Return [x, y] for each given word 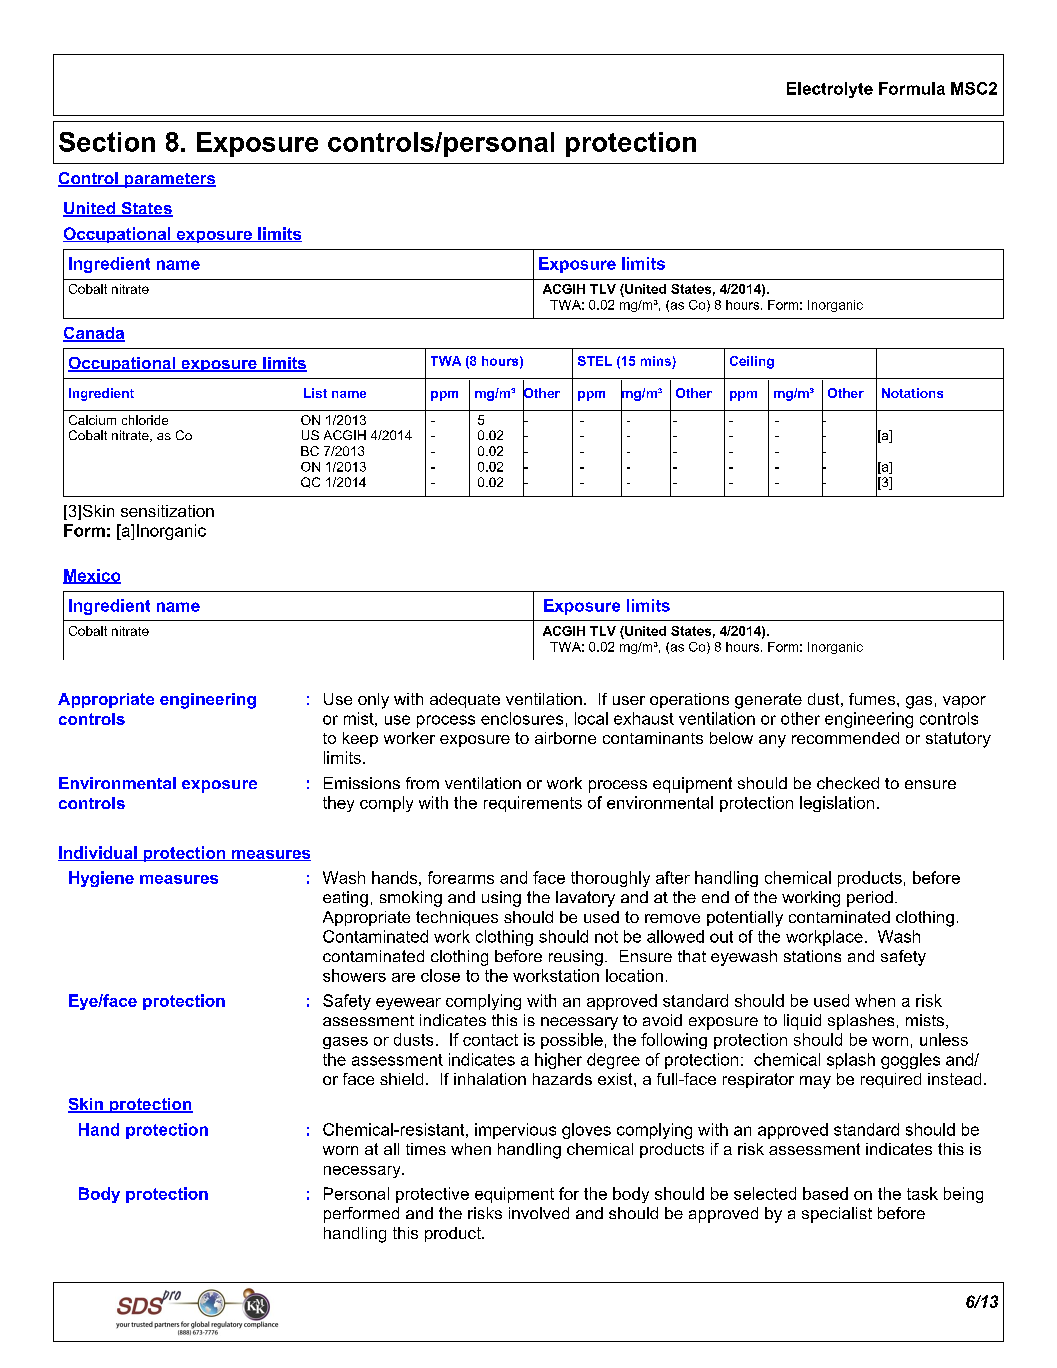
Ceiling [752, 362]
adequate [465, 700]
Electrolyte [830, 90]
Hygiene [101, 879]
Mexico [92, 576]
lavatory [585, 899]
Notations [912, 393]
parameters [169, 180]
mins [656, 361]
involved [539, 1213]
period [870, 899]
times [426, 1149]
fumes [872, 699]
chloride [145, 420]
